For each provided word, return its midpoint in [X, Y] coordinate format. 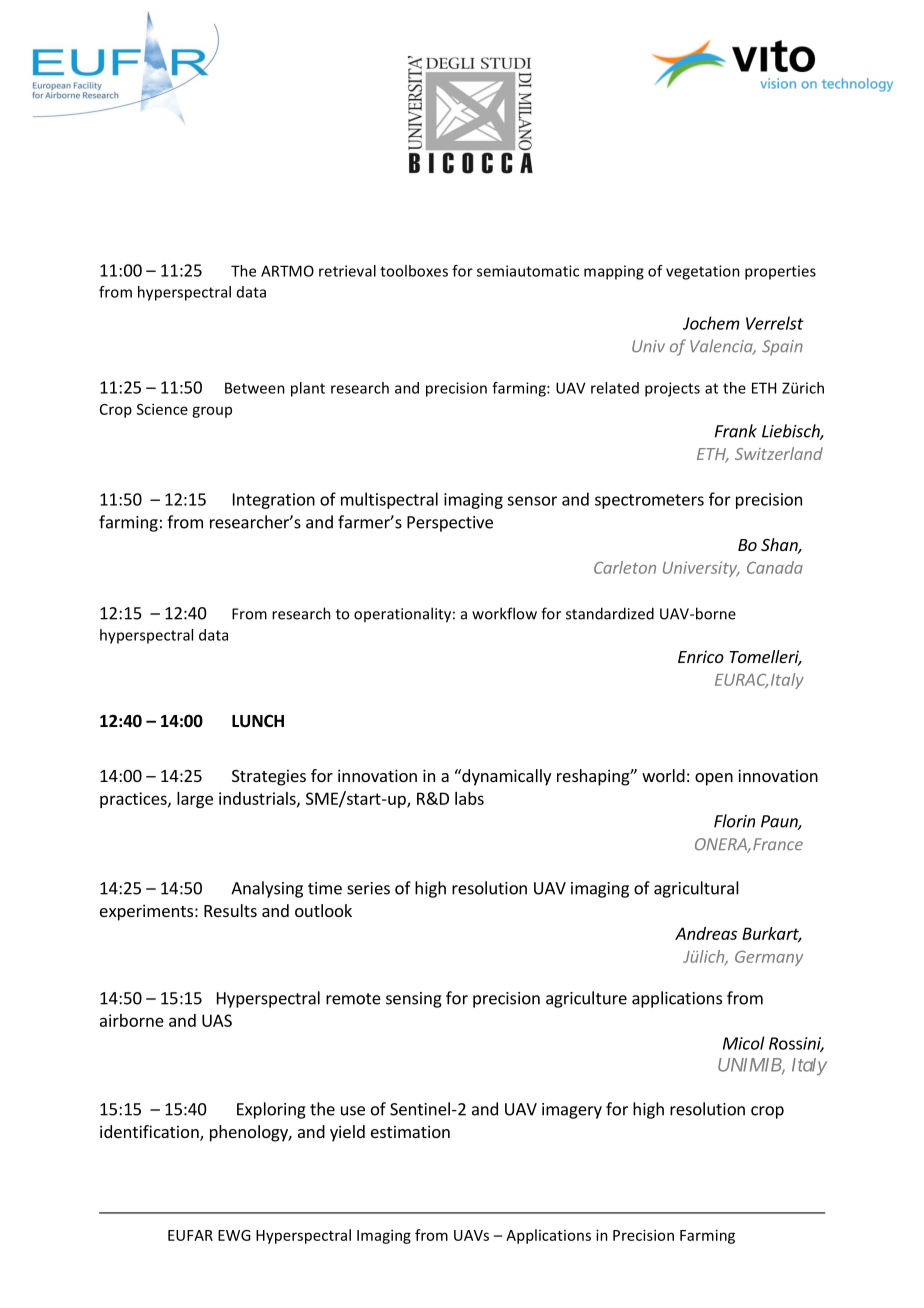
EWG [234, 1235]
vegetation [703, 272]
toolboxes [414, 271]
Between [255, 388]
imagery [572, 1111]
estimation [410, 1131]
